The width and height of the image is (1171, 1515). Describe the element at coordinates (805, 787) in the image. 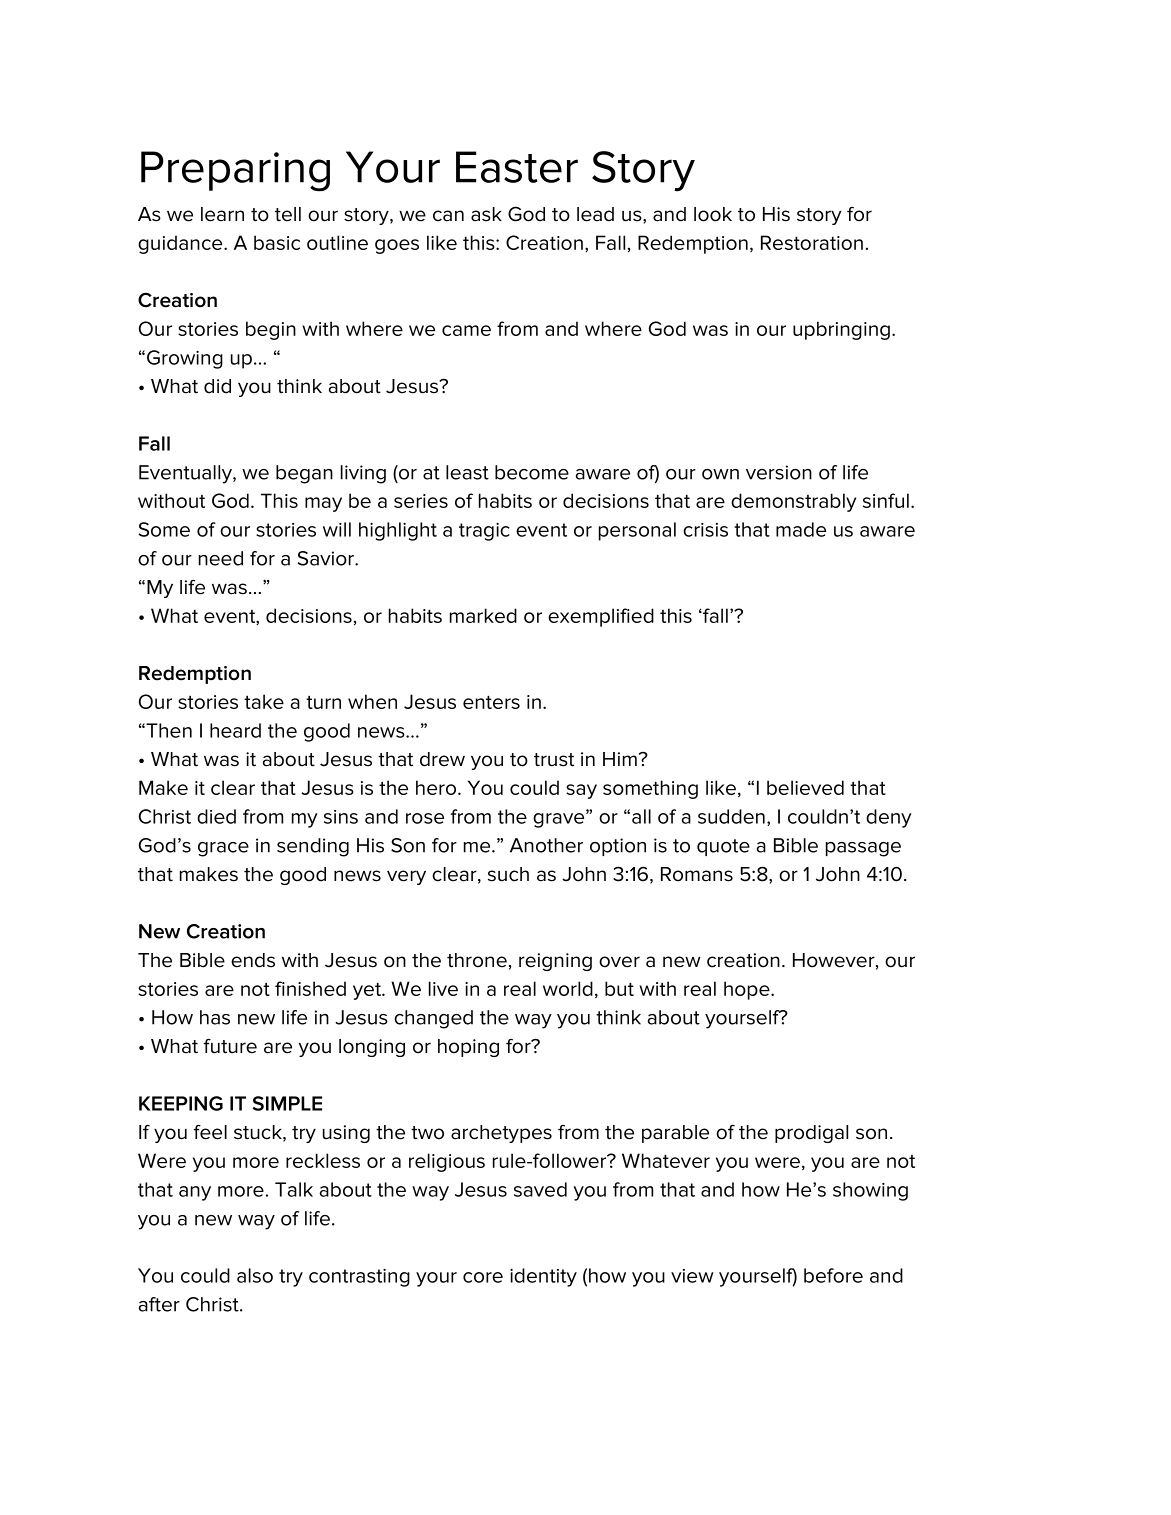

I see `believed` at that location.
